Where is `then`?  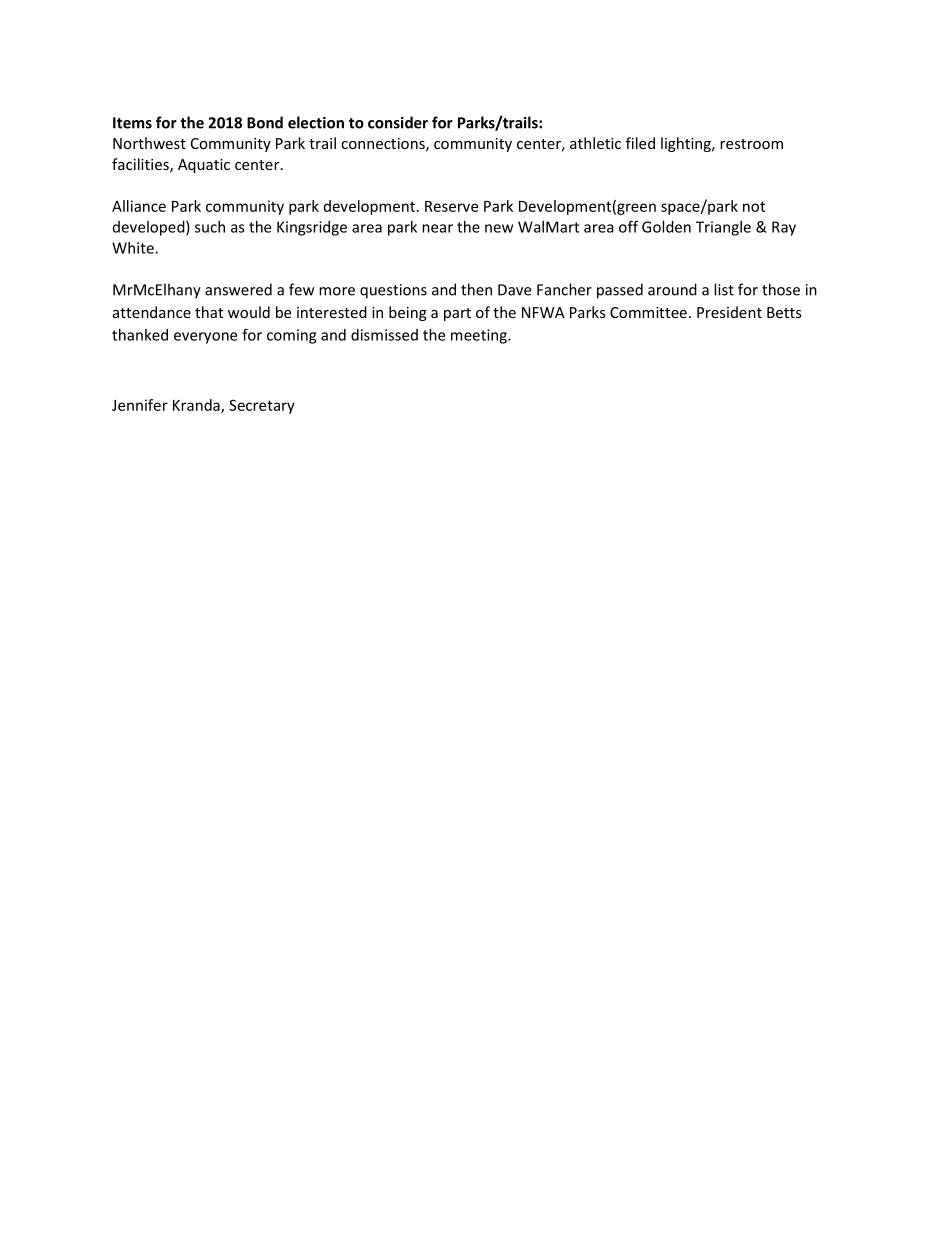 then is located at coordinates (476, 289).
